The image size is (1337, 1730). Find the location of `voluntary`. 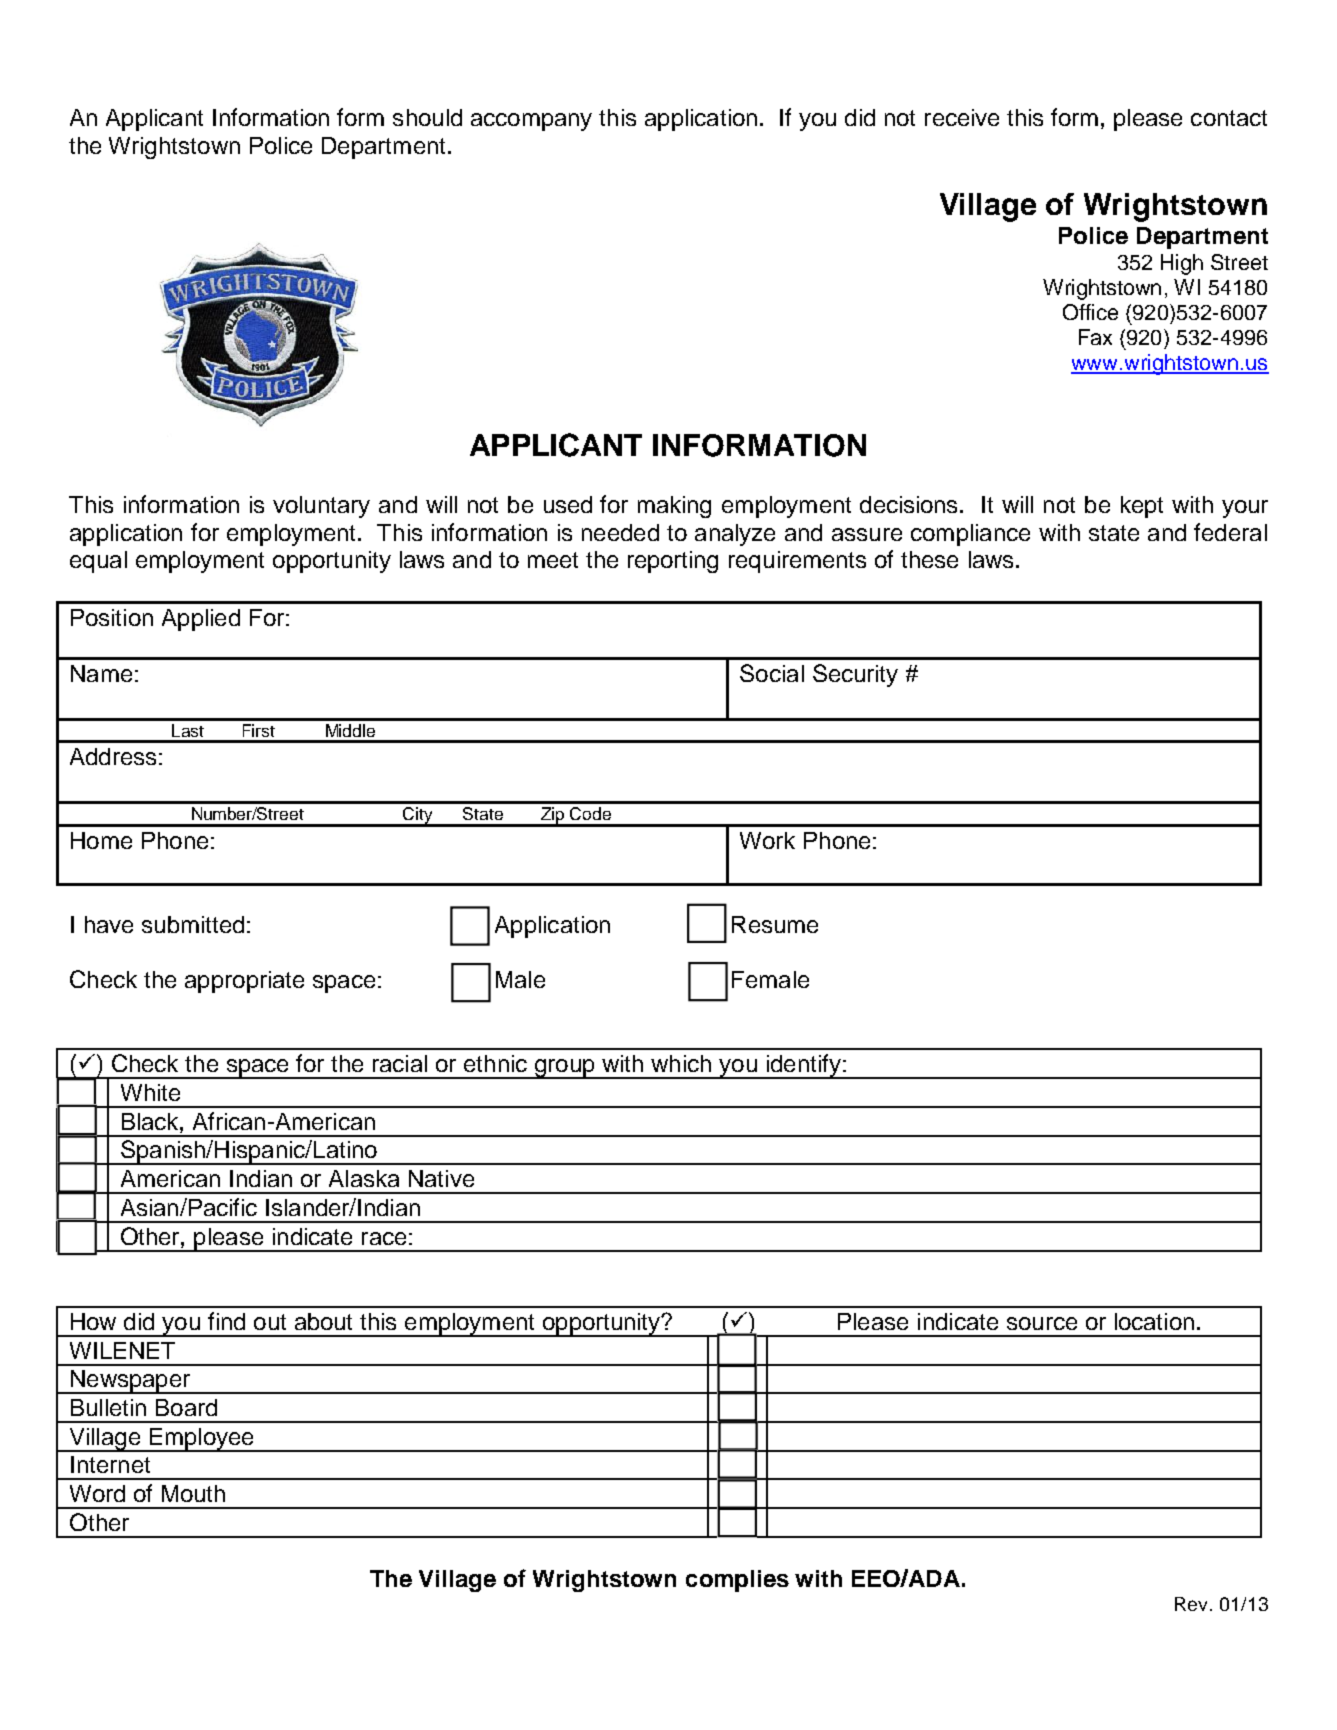

voluntary is located at coordinates (321, 507).
